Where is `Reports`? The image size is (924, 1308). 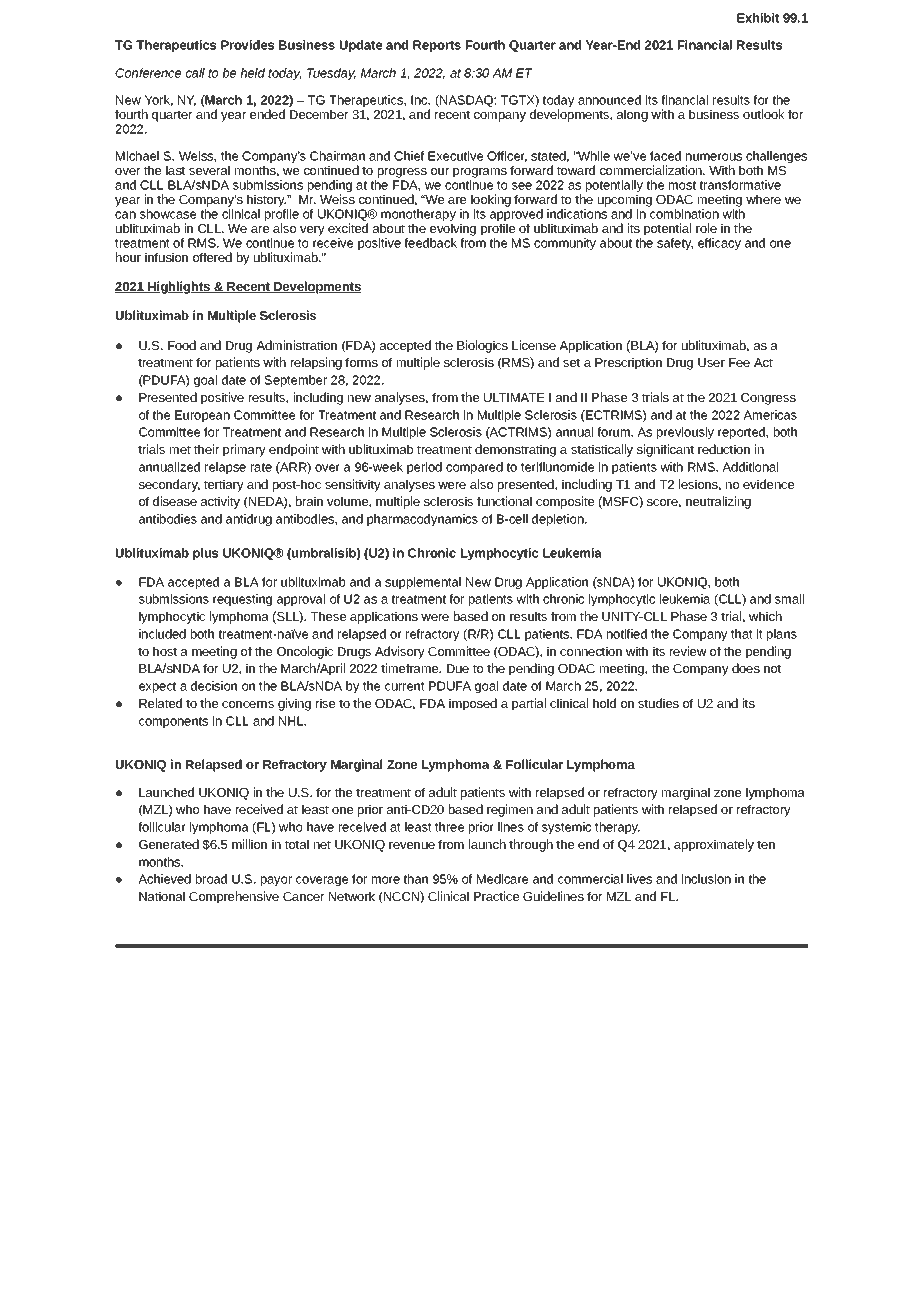
Reports is located at coordinates (437, 46).
